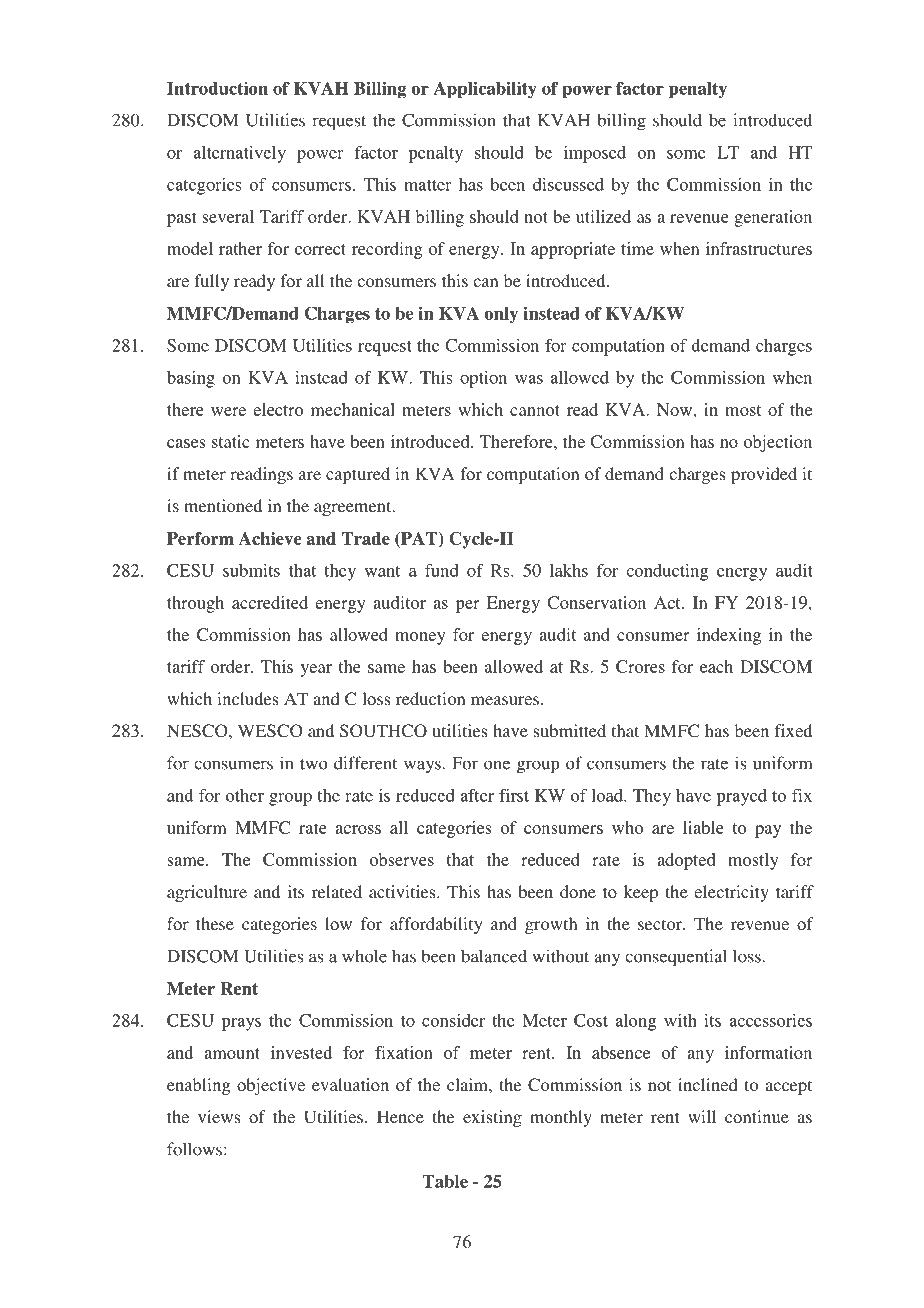 This screenshot has height=1308, width=924. Describe the element at coordinates (420, 638) in the screenshot. I see `money` at that location.
